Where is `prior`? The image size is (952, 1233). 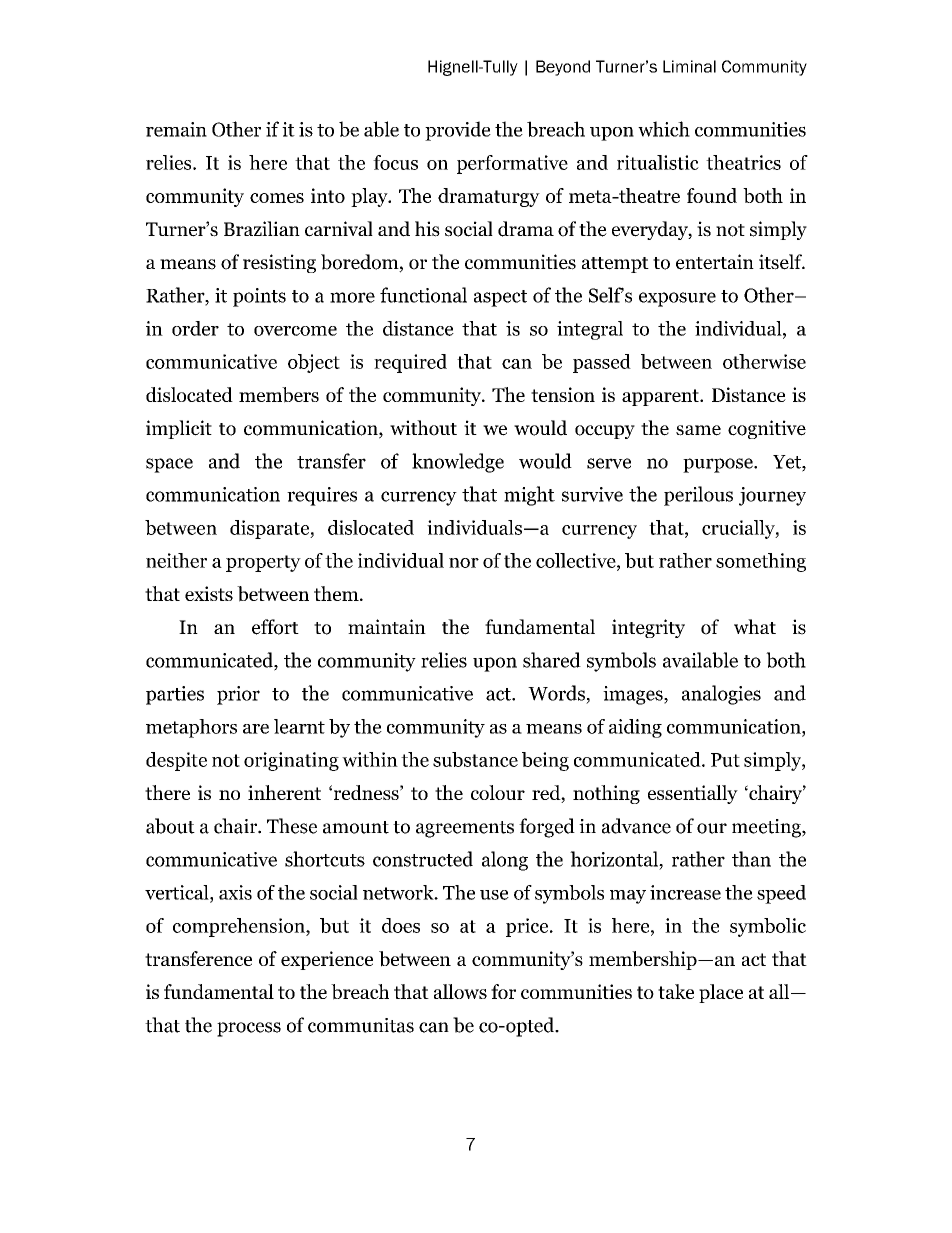
prior is located at coordinates (238, 695).
